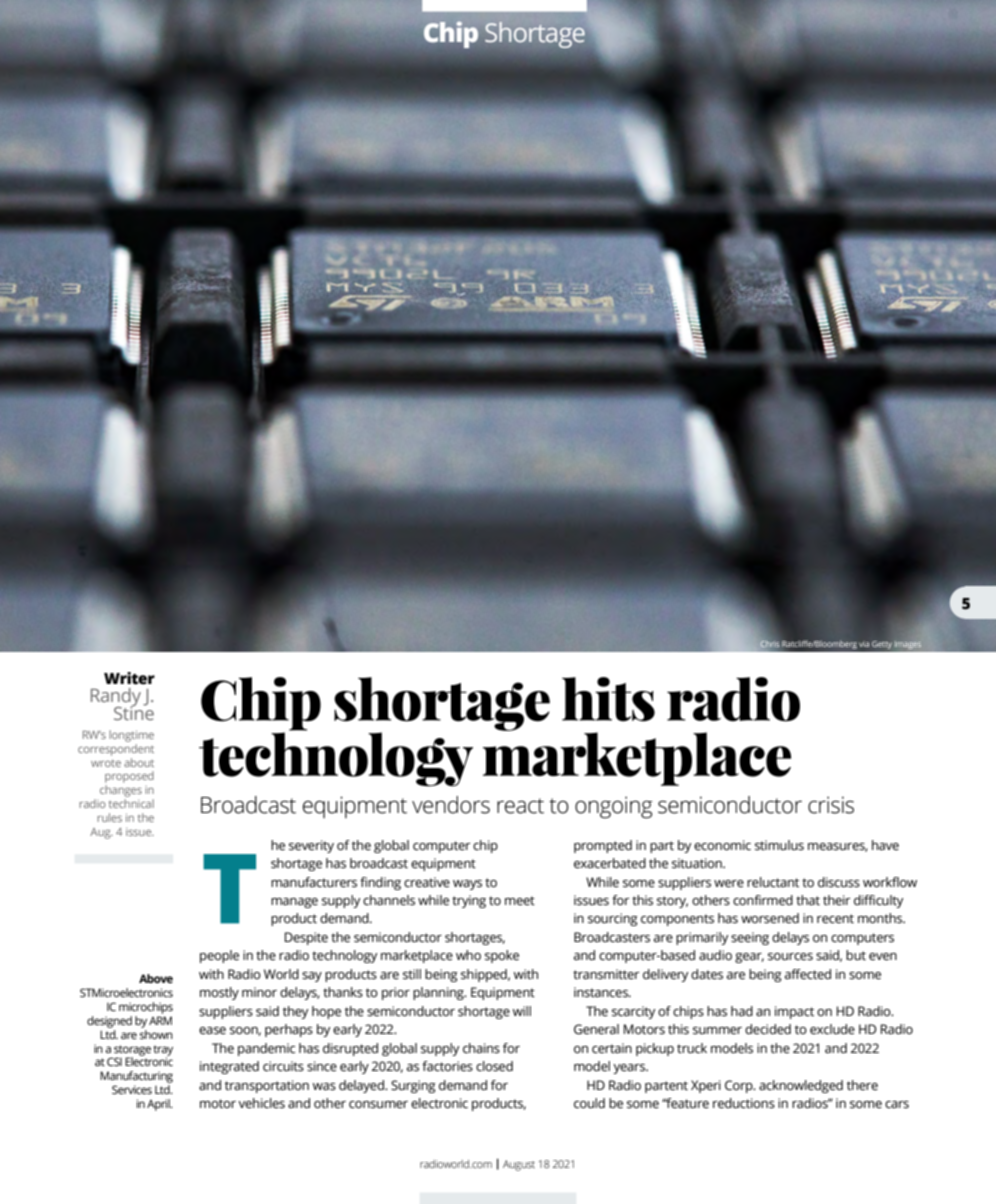  I want to click on Chris, so click(769, 644).
